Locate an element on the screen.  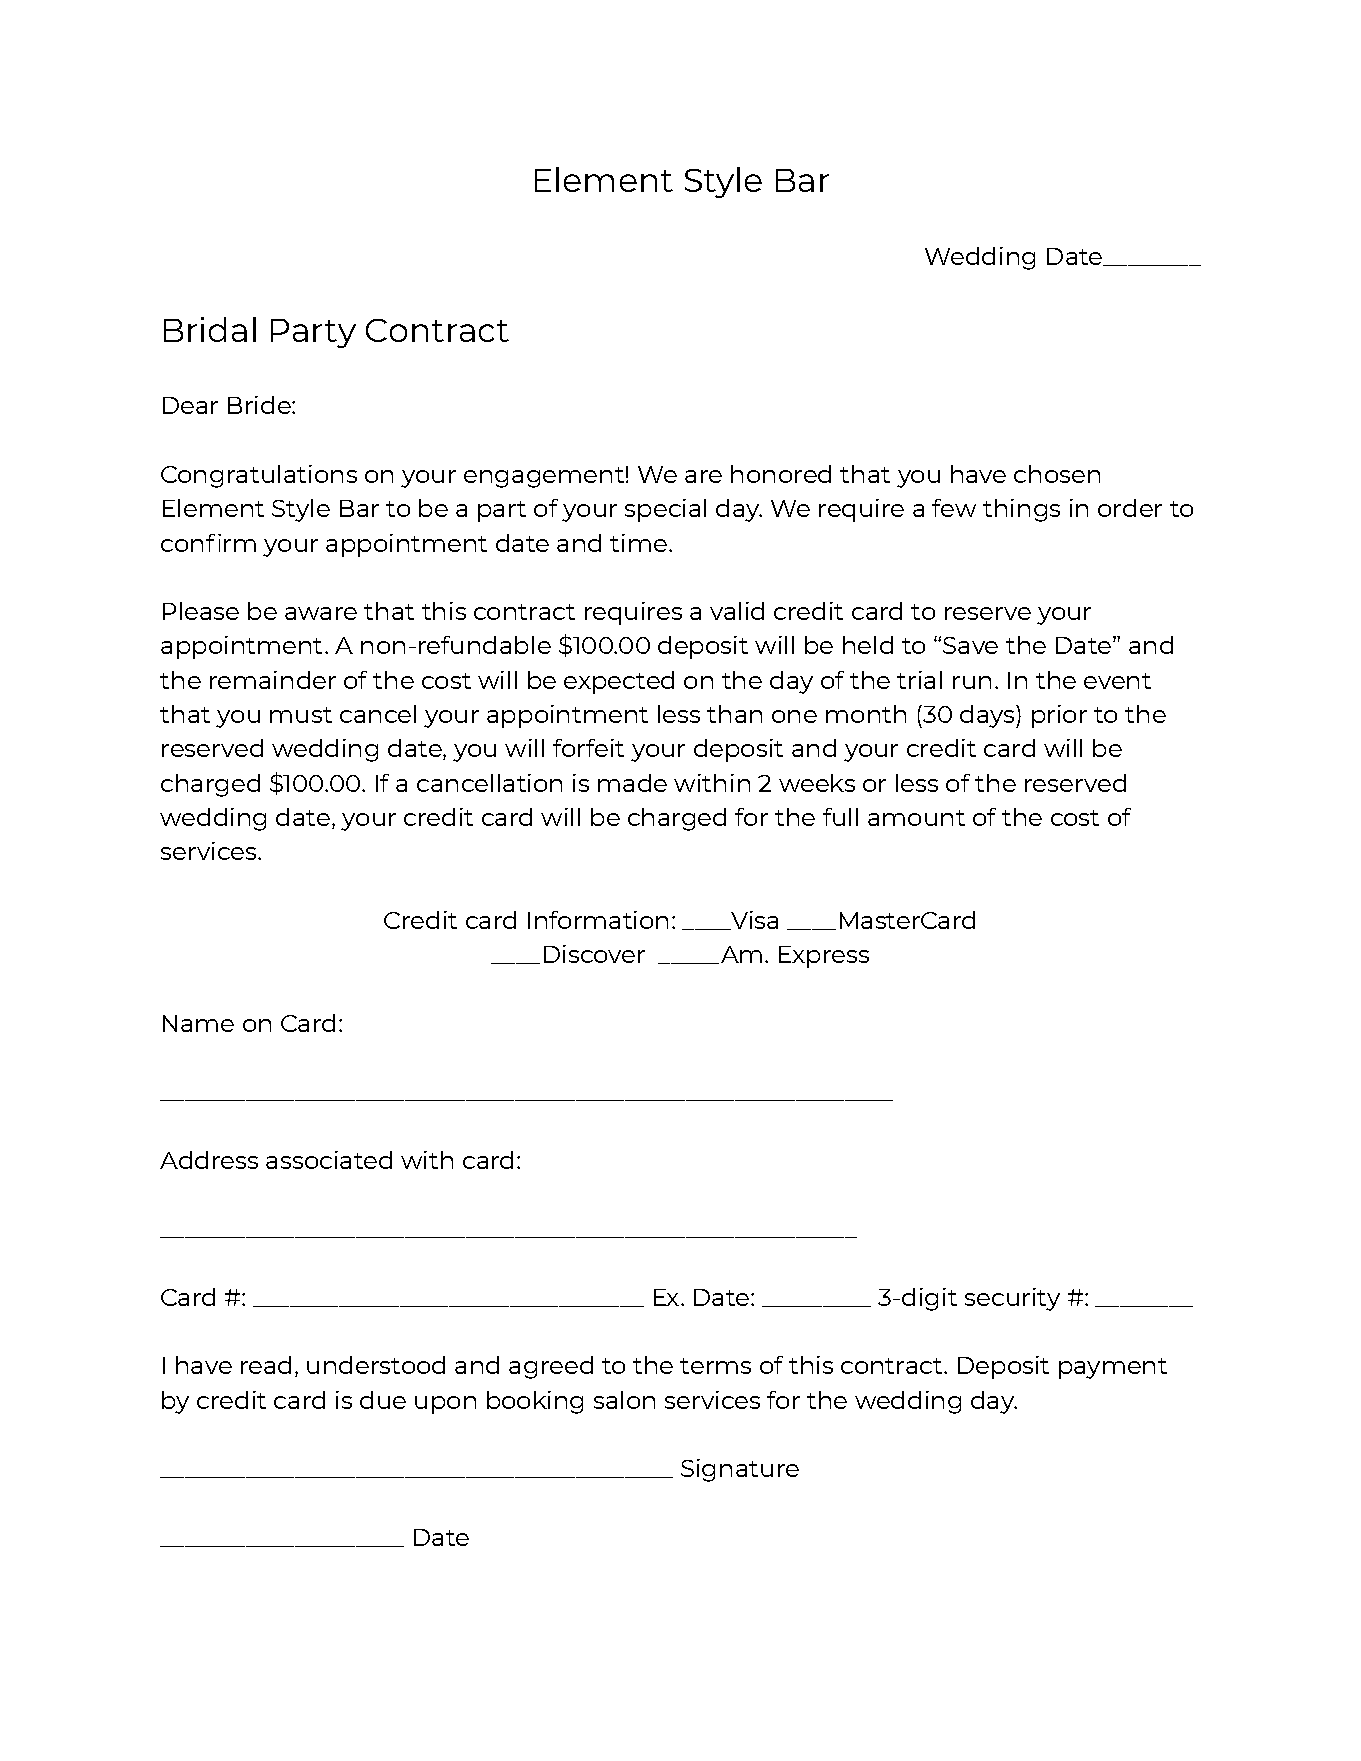
salon is located at coordinates (624, 1400).
